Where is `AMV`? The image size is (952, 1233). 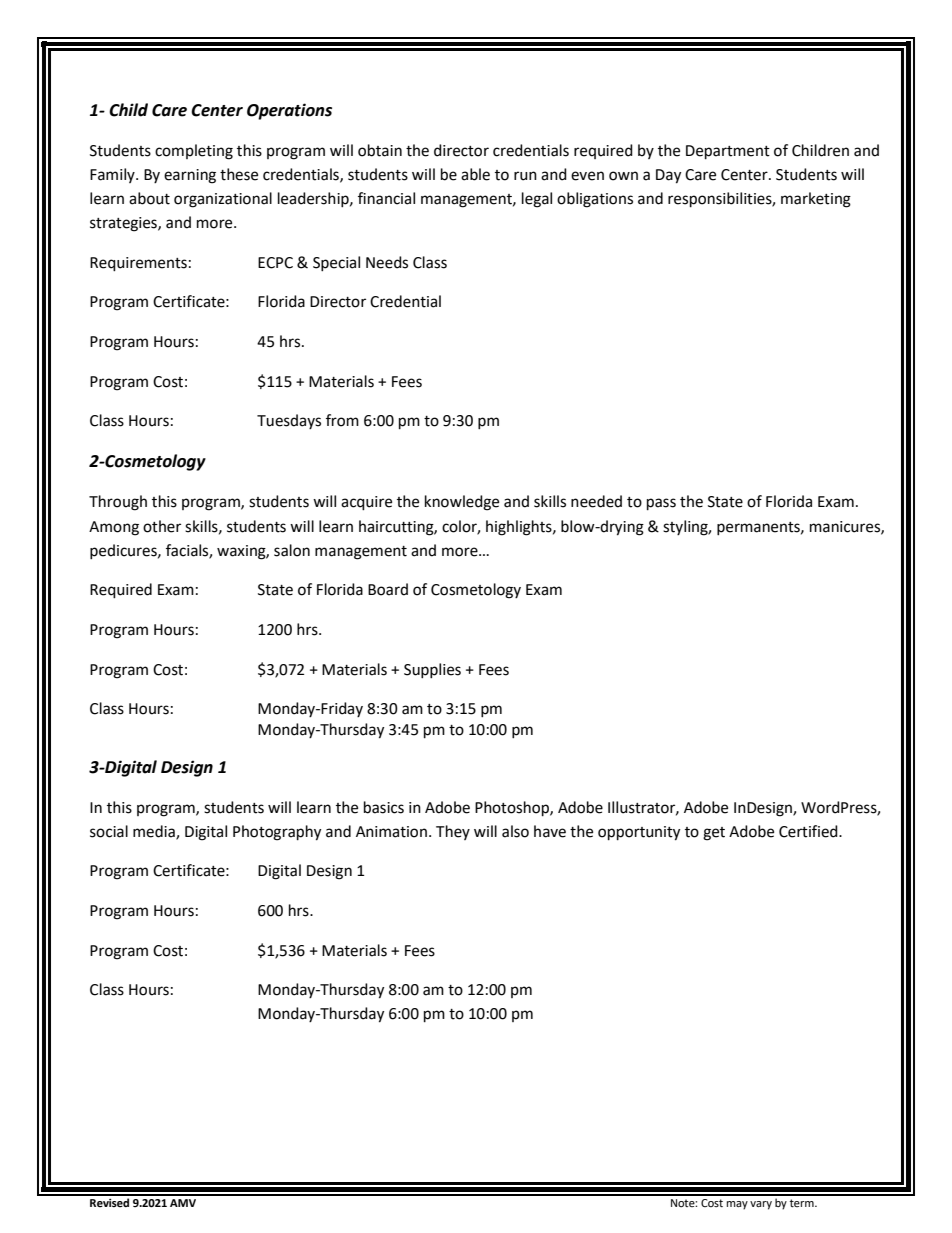 AMV is located at coordinates (183, 1203).
